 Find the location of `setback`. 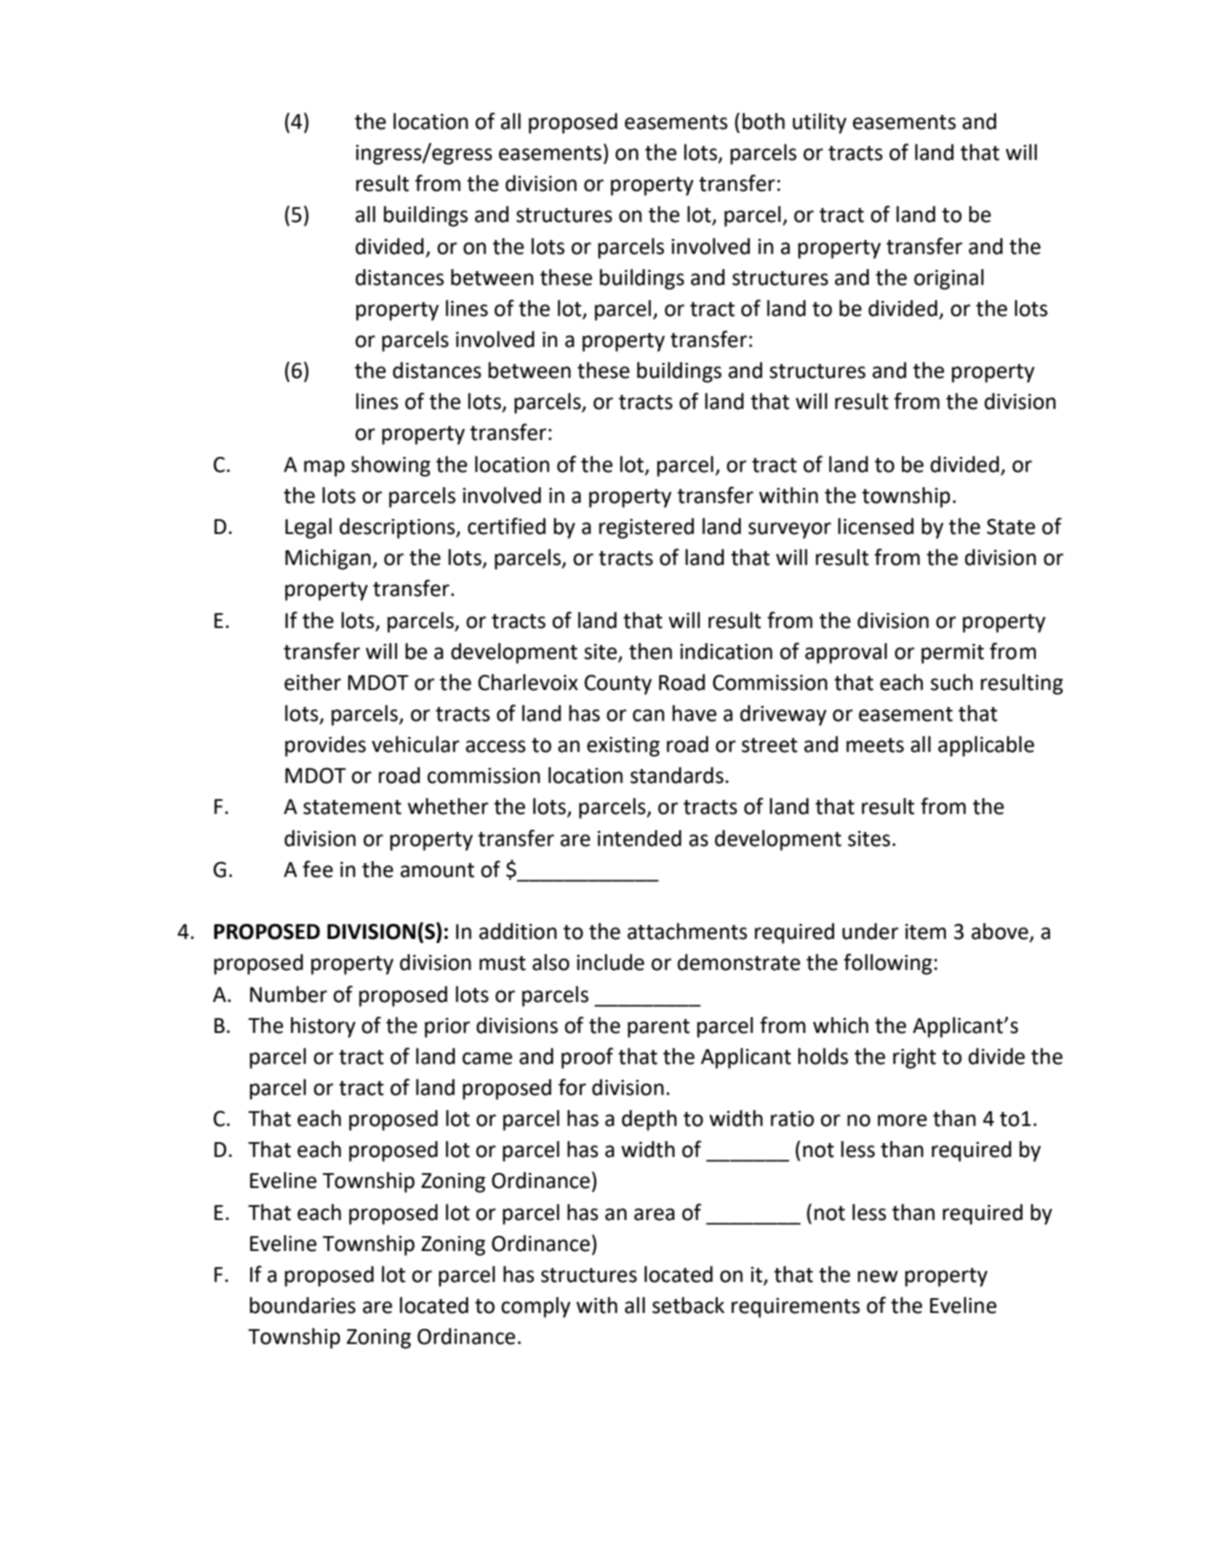

setback is located at coordinates (688, 1305).
